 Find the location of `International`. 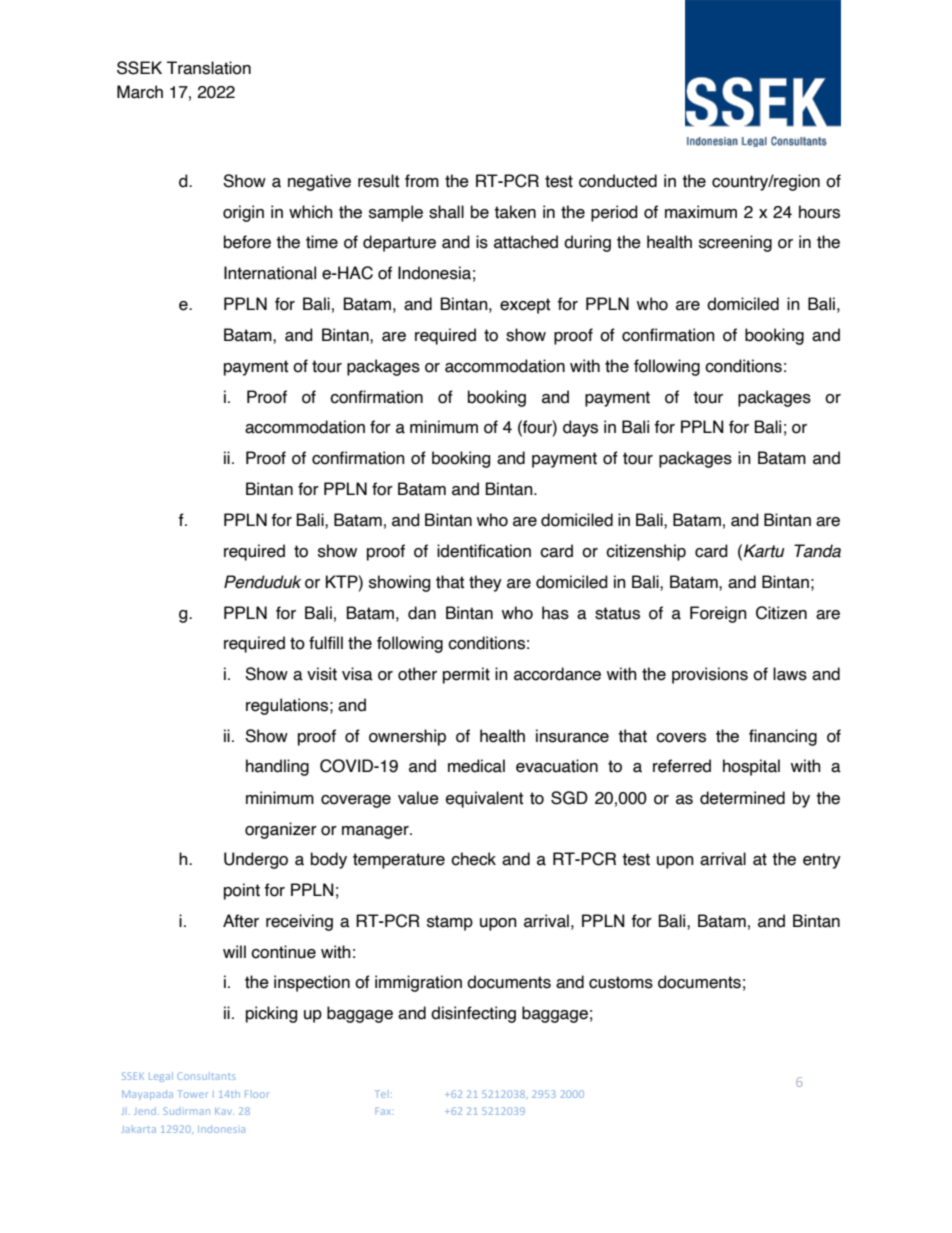

International is located at coordinates (270, 273).
